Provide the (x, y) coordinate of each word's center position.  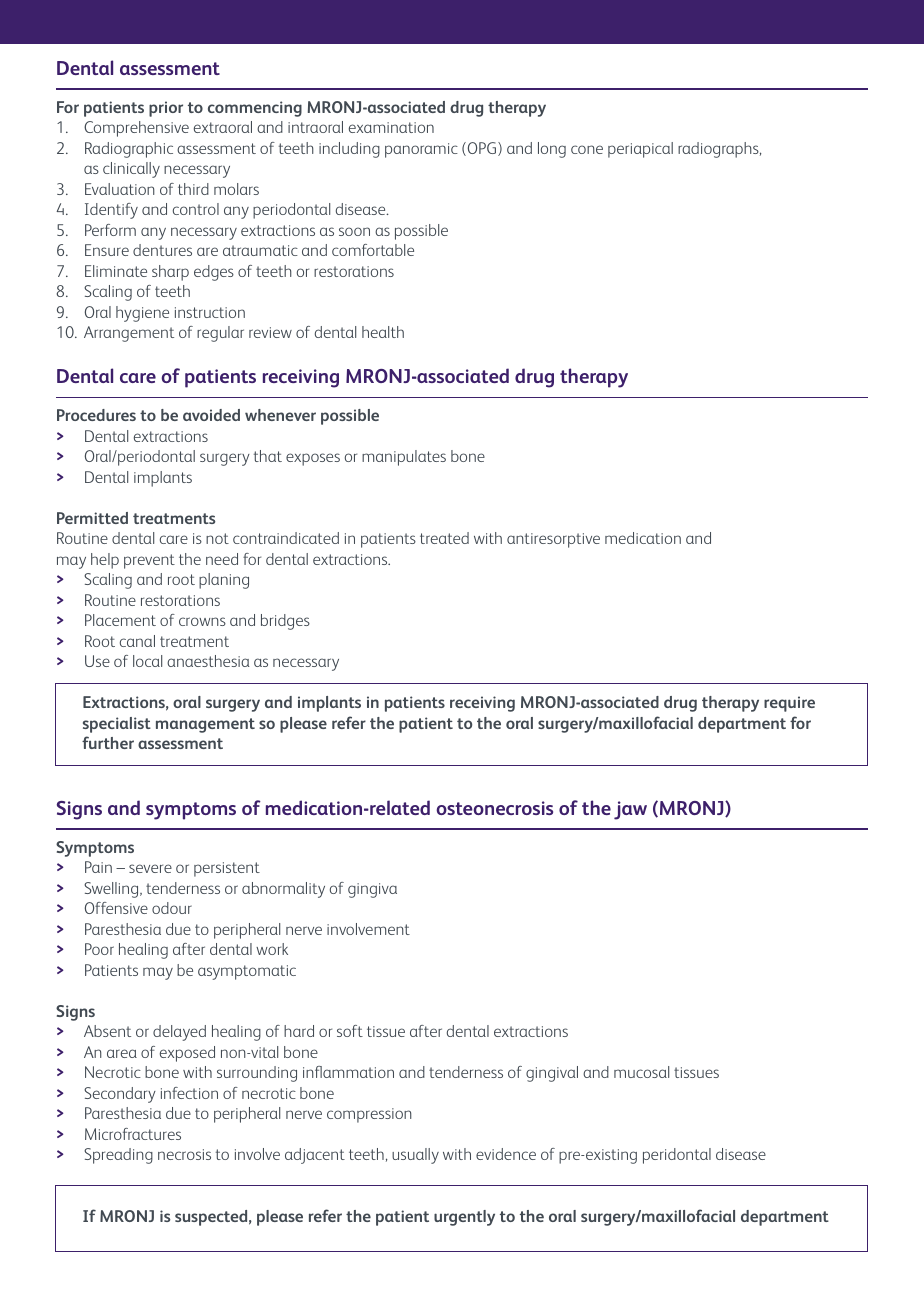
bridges (285, 622)
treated (444, 538)
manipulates (404, 458)
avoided (211, 415)
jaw (630, 810)
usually (415, 1156)
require (789, 704)
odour (172, 908)
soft (350, 1031)
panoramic (421, 150)
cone (587, 149)
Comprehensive (136, 129)
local (147, 661)
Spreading (118, 1156)
